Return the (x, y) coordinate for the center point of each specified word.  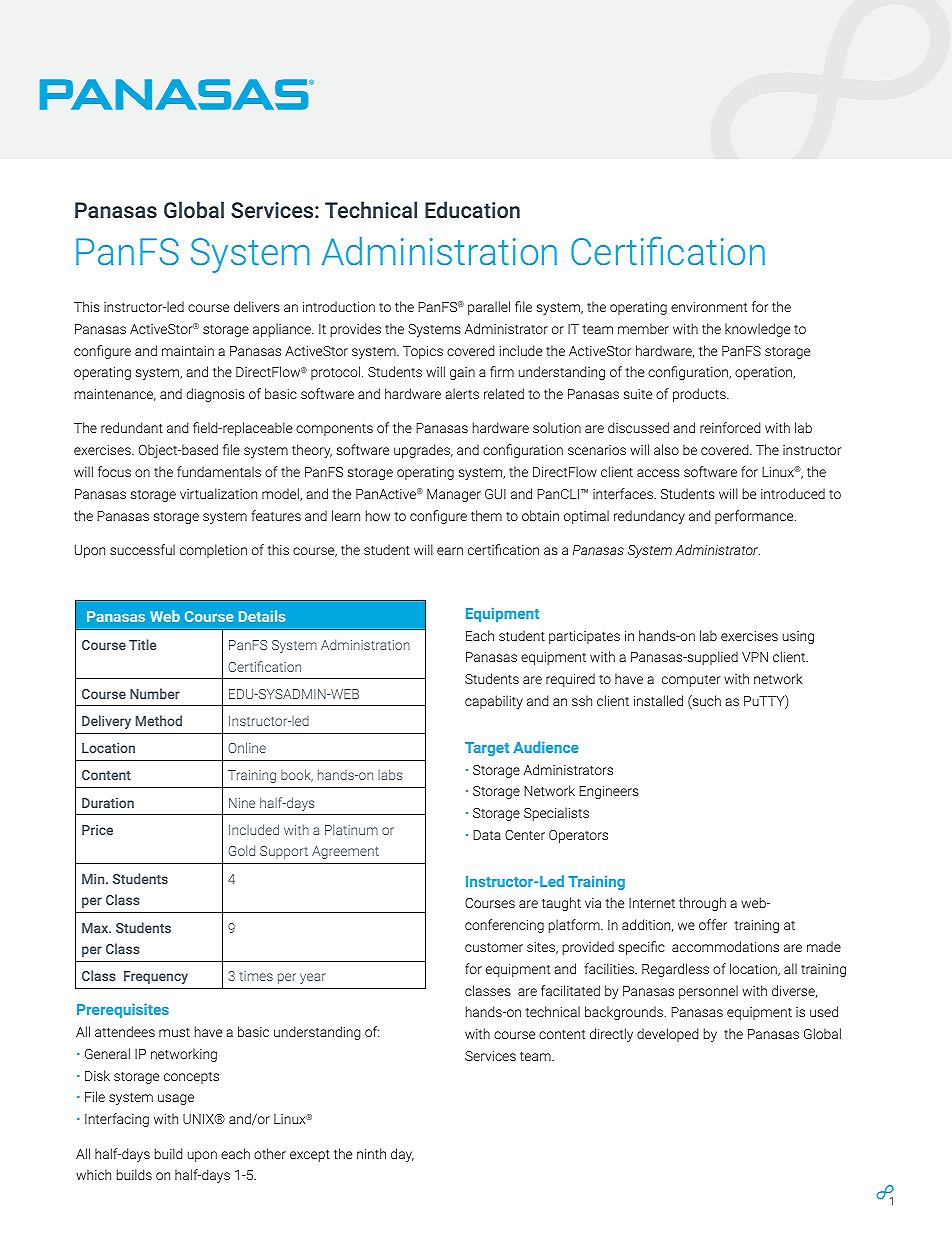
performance (755, 517)
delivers (257, 306)
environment (709, 307)
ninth (371, 1153)
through (702, 904)
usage (176, 1099)
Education (472, 209)
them (486, 515)
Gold (242, 850)
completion (213, 551)
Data (487, 835)
